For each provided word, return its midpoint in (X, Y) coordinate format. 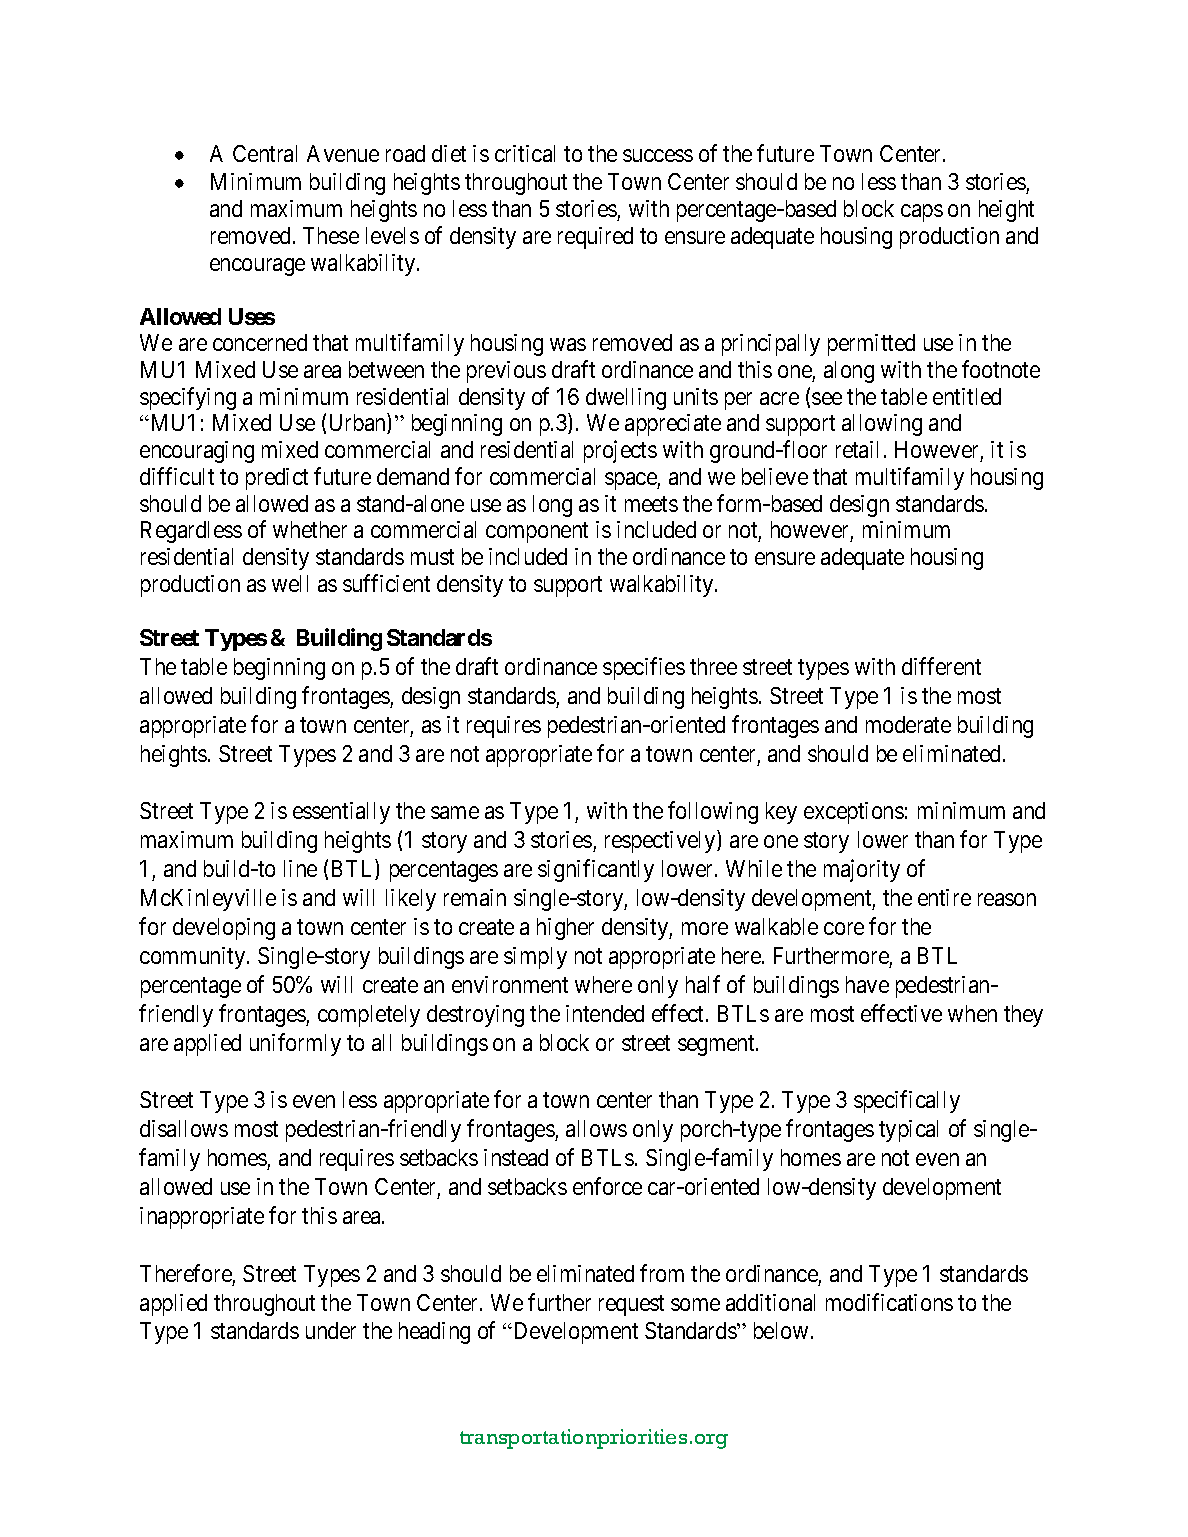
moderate (908, 724)
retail (857, 449)
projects (620, 451)
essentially (341, 813)
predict (277, 479)
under (331, 1330)
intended (605, 1013)
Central (265, 153)
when (972, 1013)
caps (922, 213)
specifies (644, 668)
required (595, 238)
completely (369, 1016)
